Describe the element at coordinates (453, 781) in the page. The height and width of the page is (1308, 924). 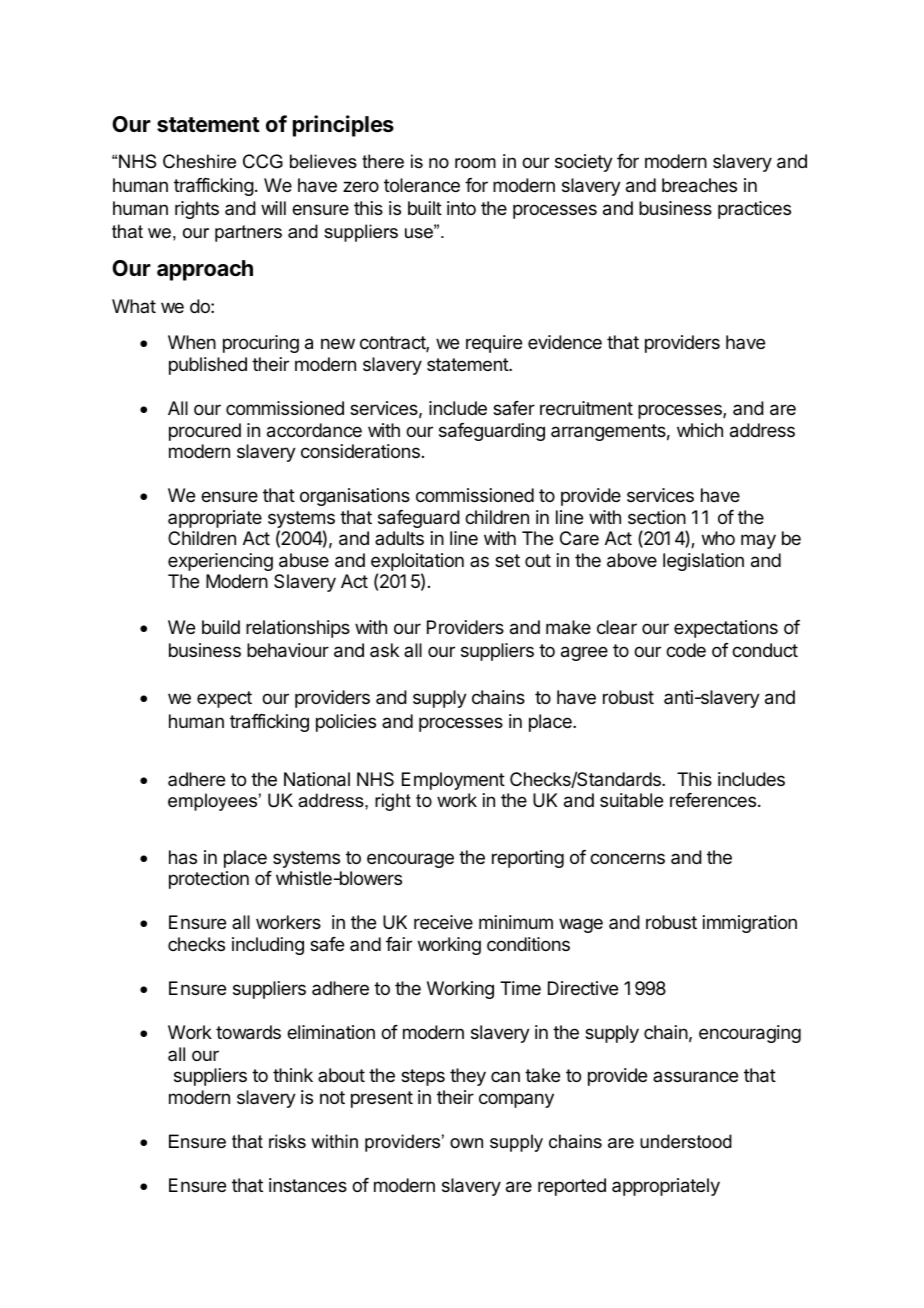
I see `Employment` at that location.
